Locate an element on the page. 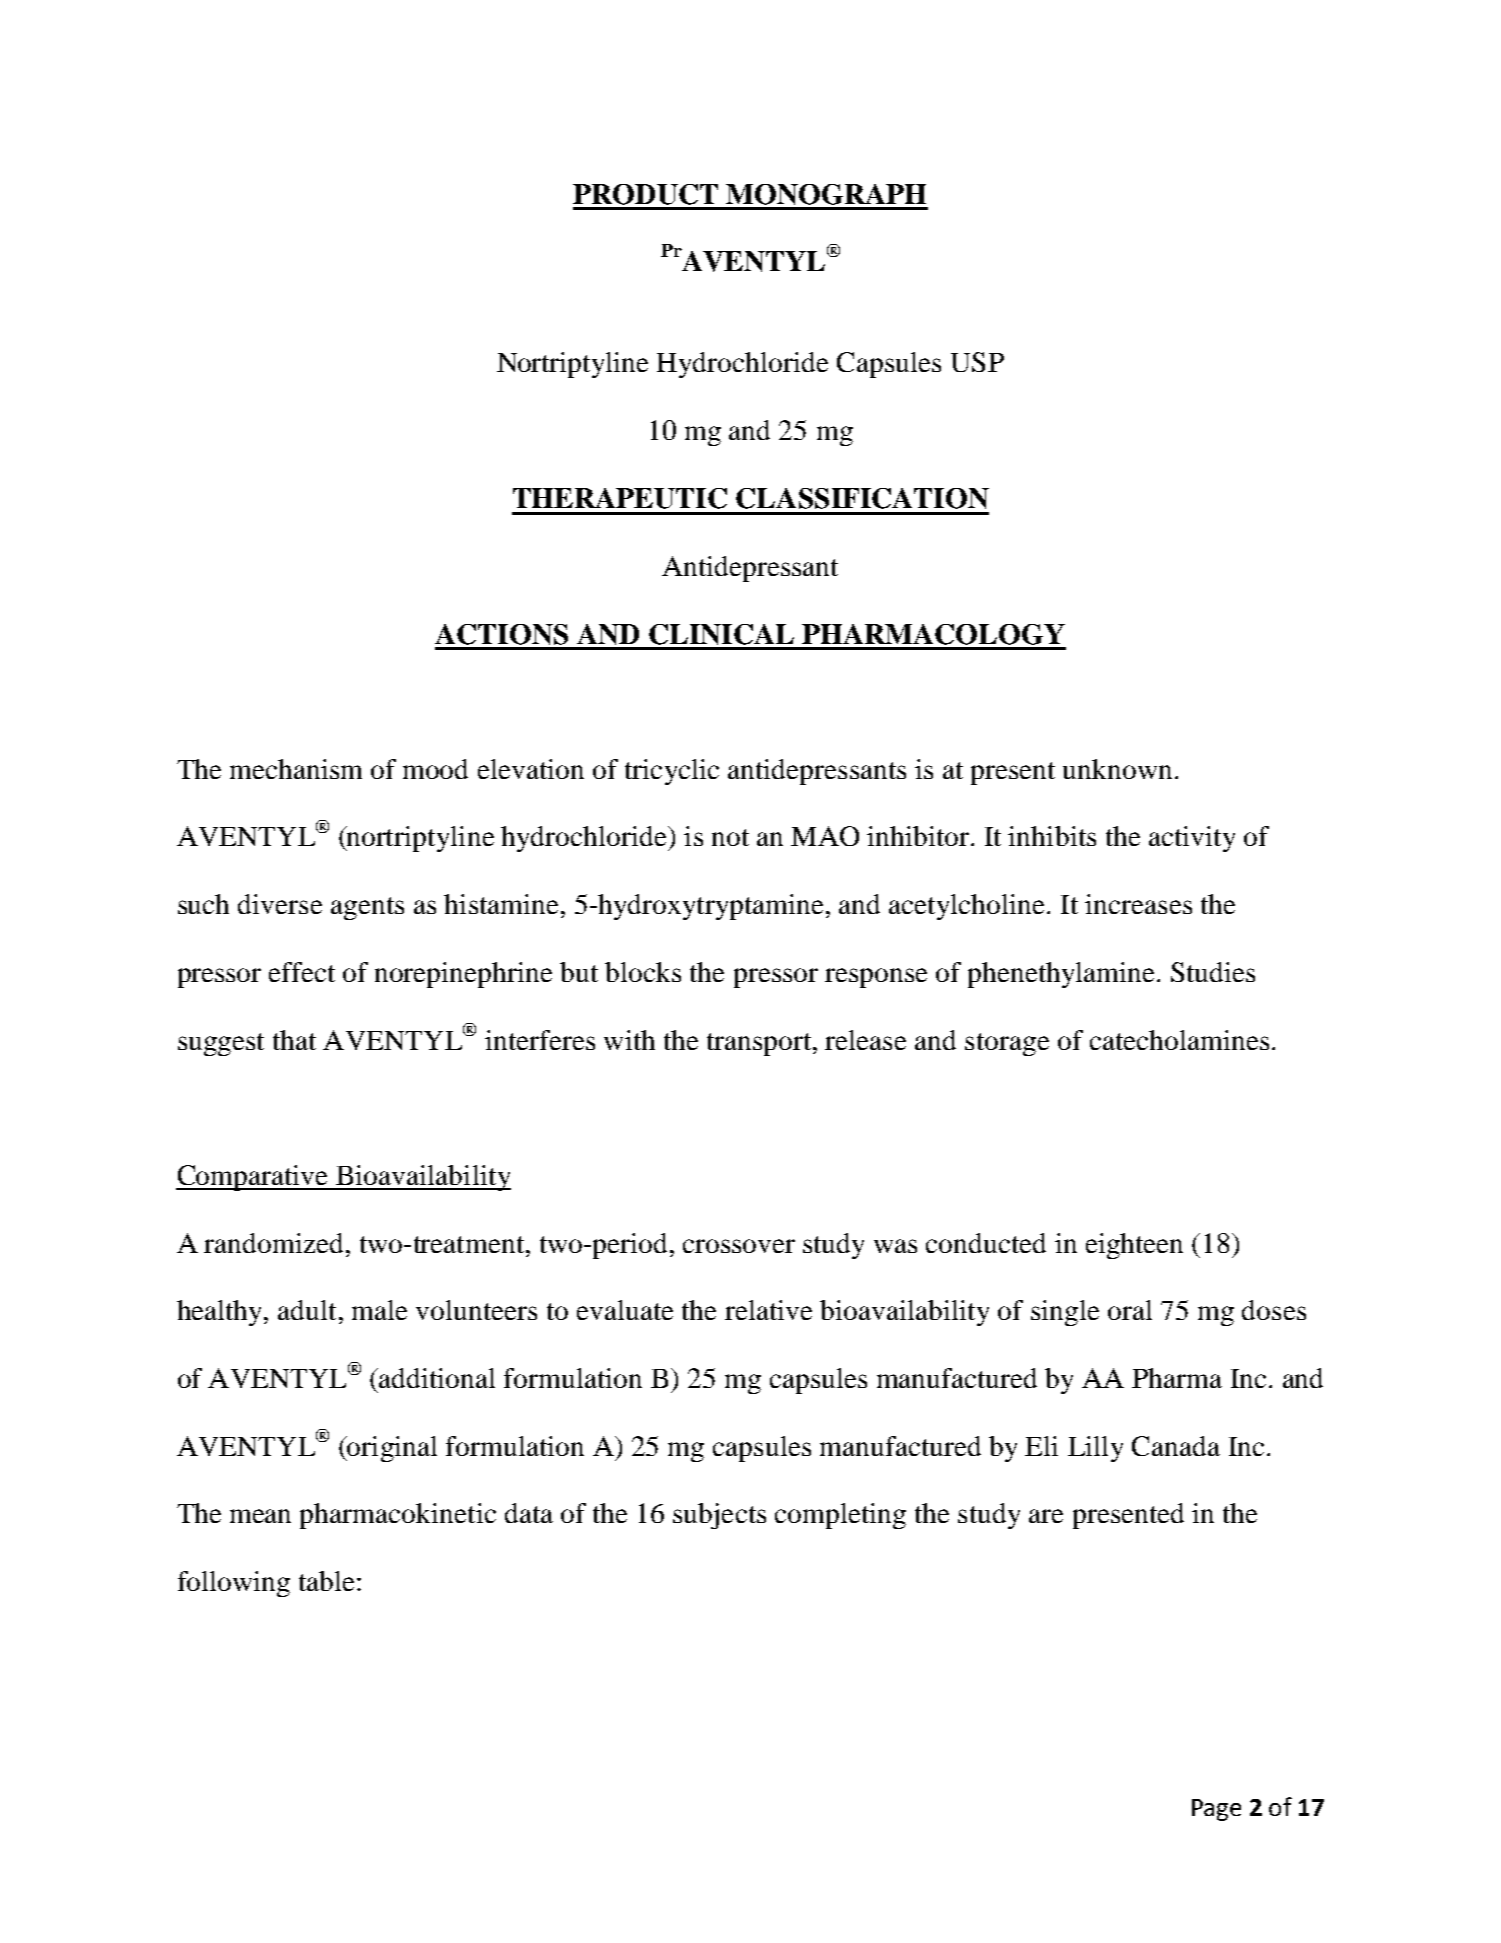 This image has width=1501, height=1943. catecholamines is located at coordinates (1179, 1040).
